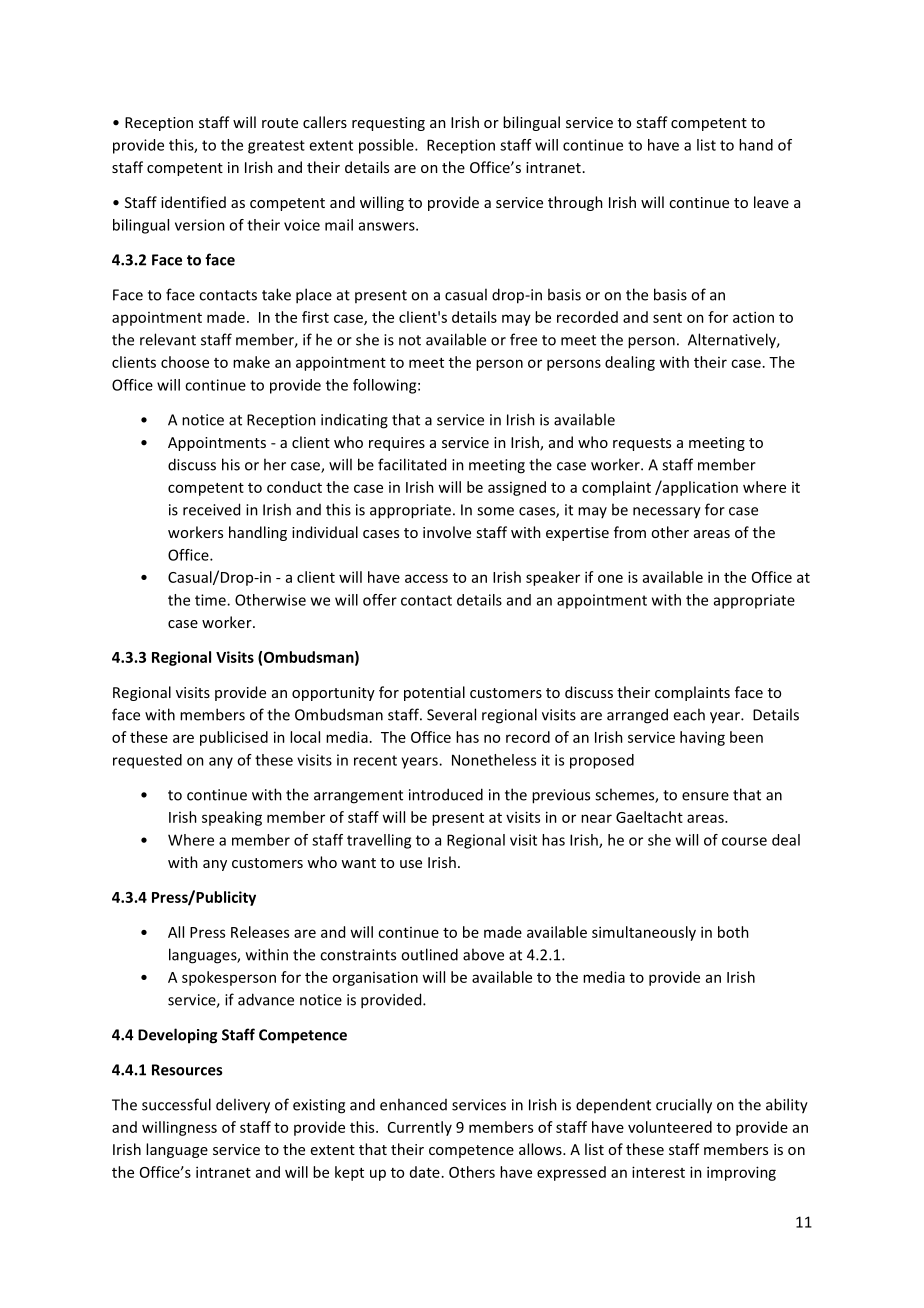  What do you see at coordinates (276, 147) in the screenshot?
I see `greatest` at bounding box center [276, 147].
